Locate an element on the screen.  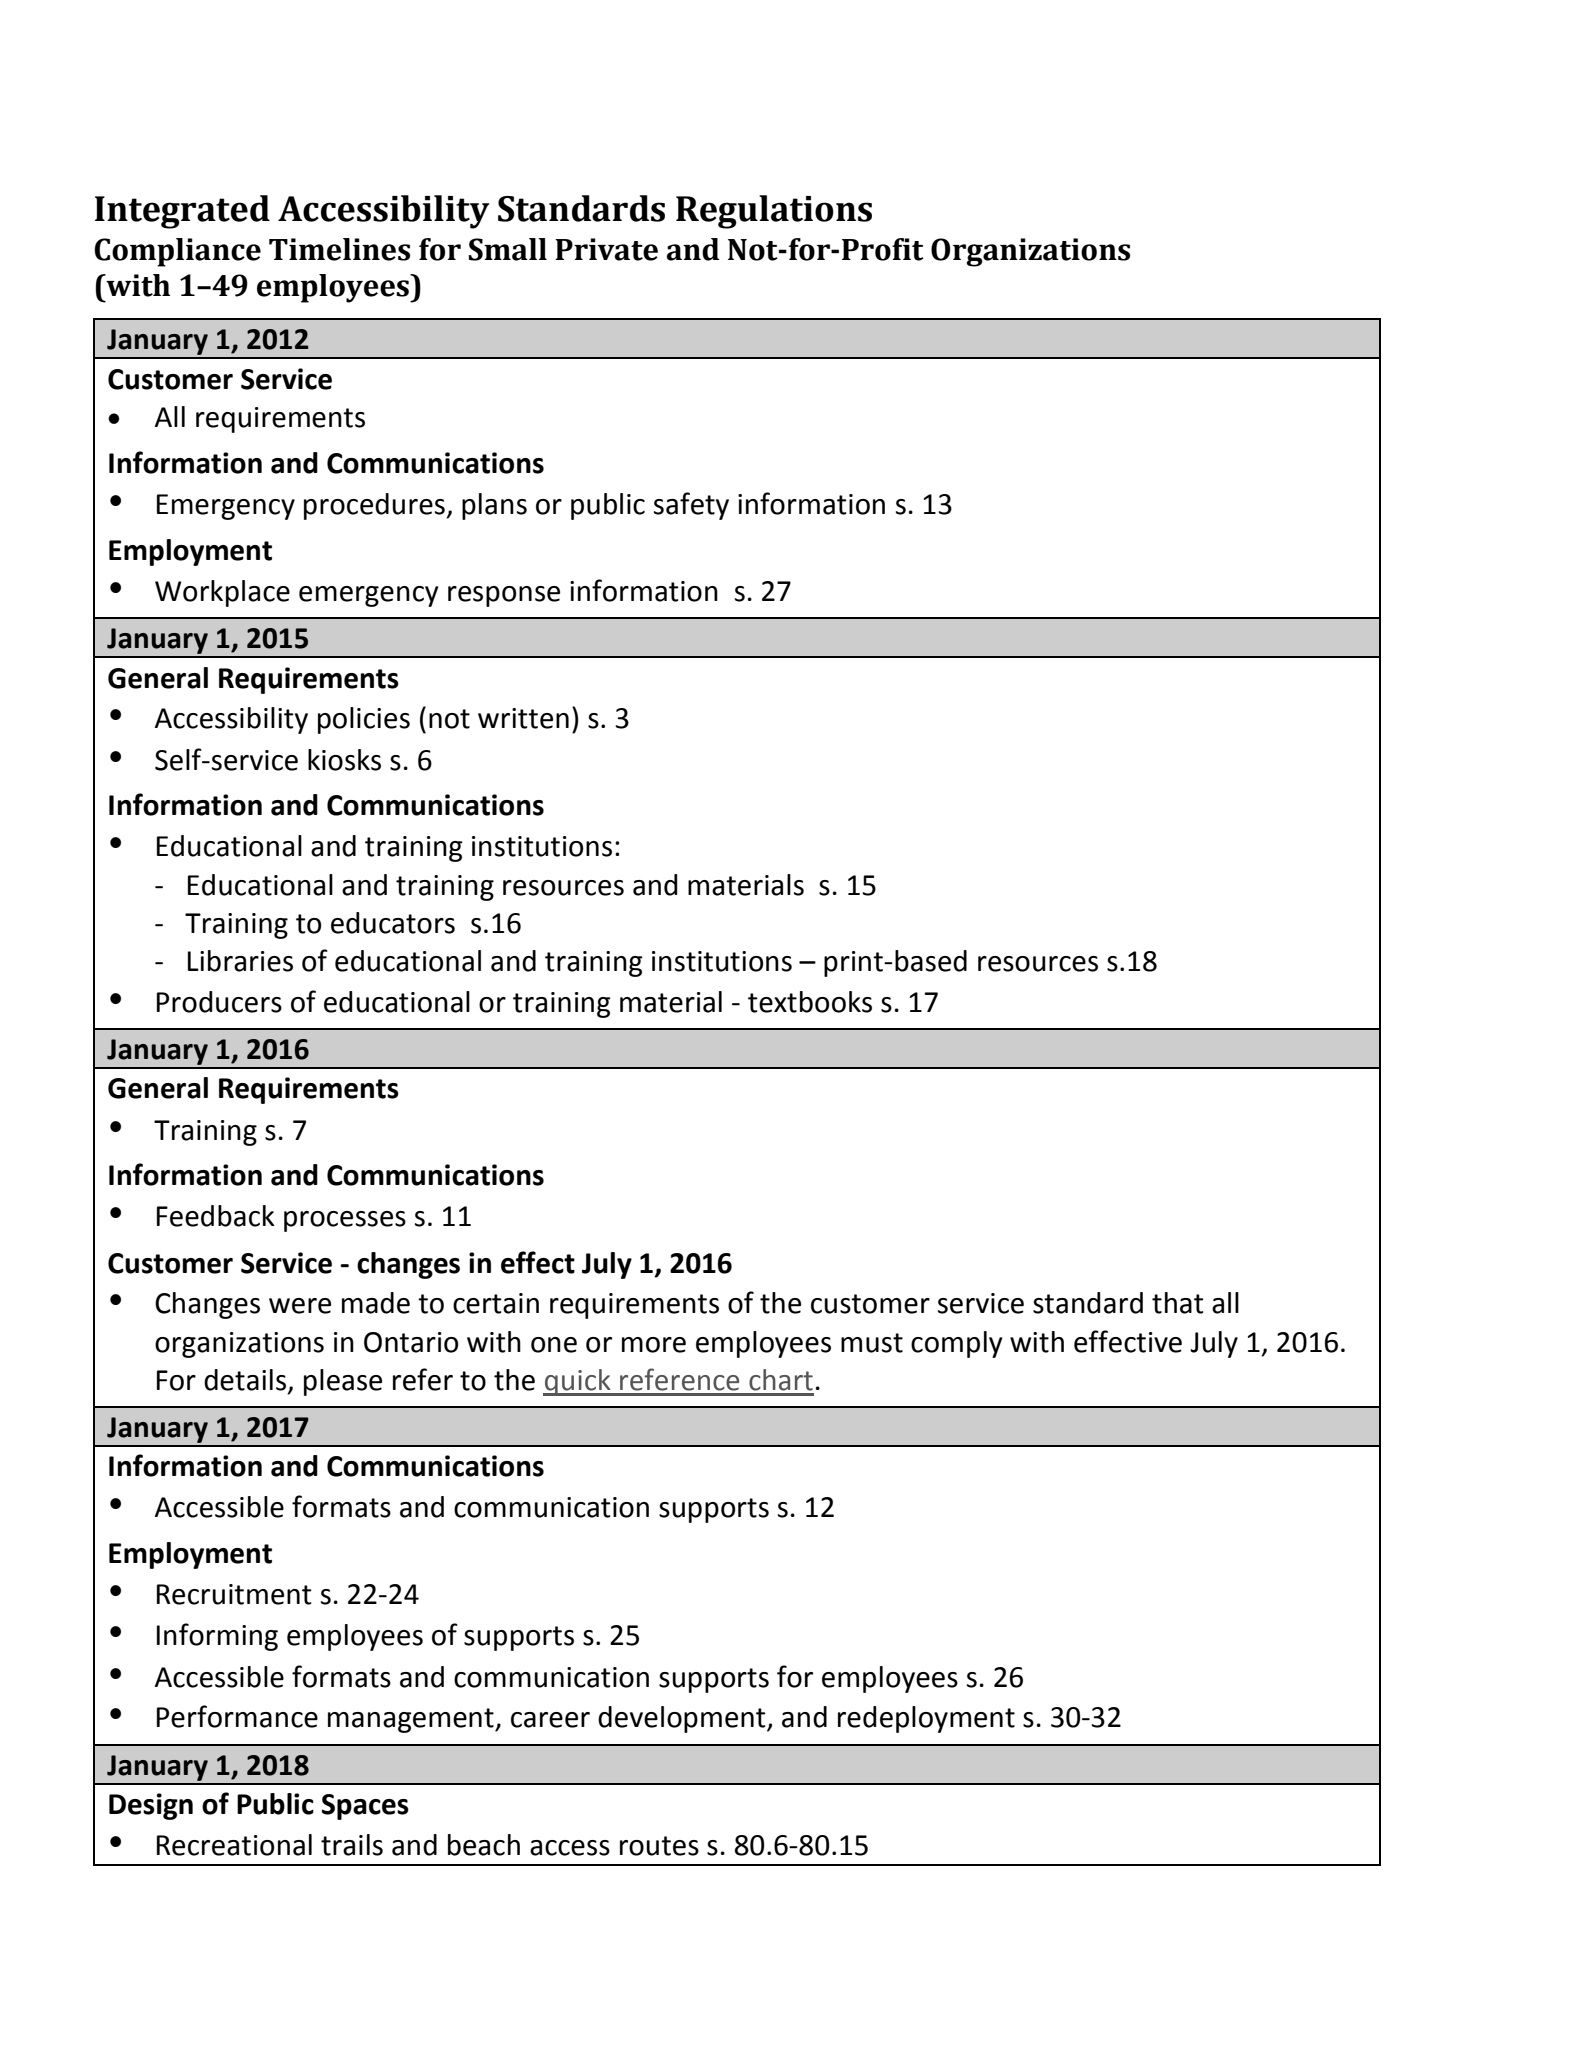
Workplace is located at coordinates (222, 593).
